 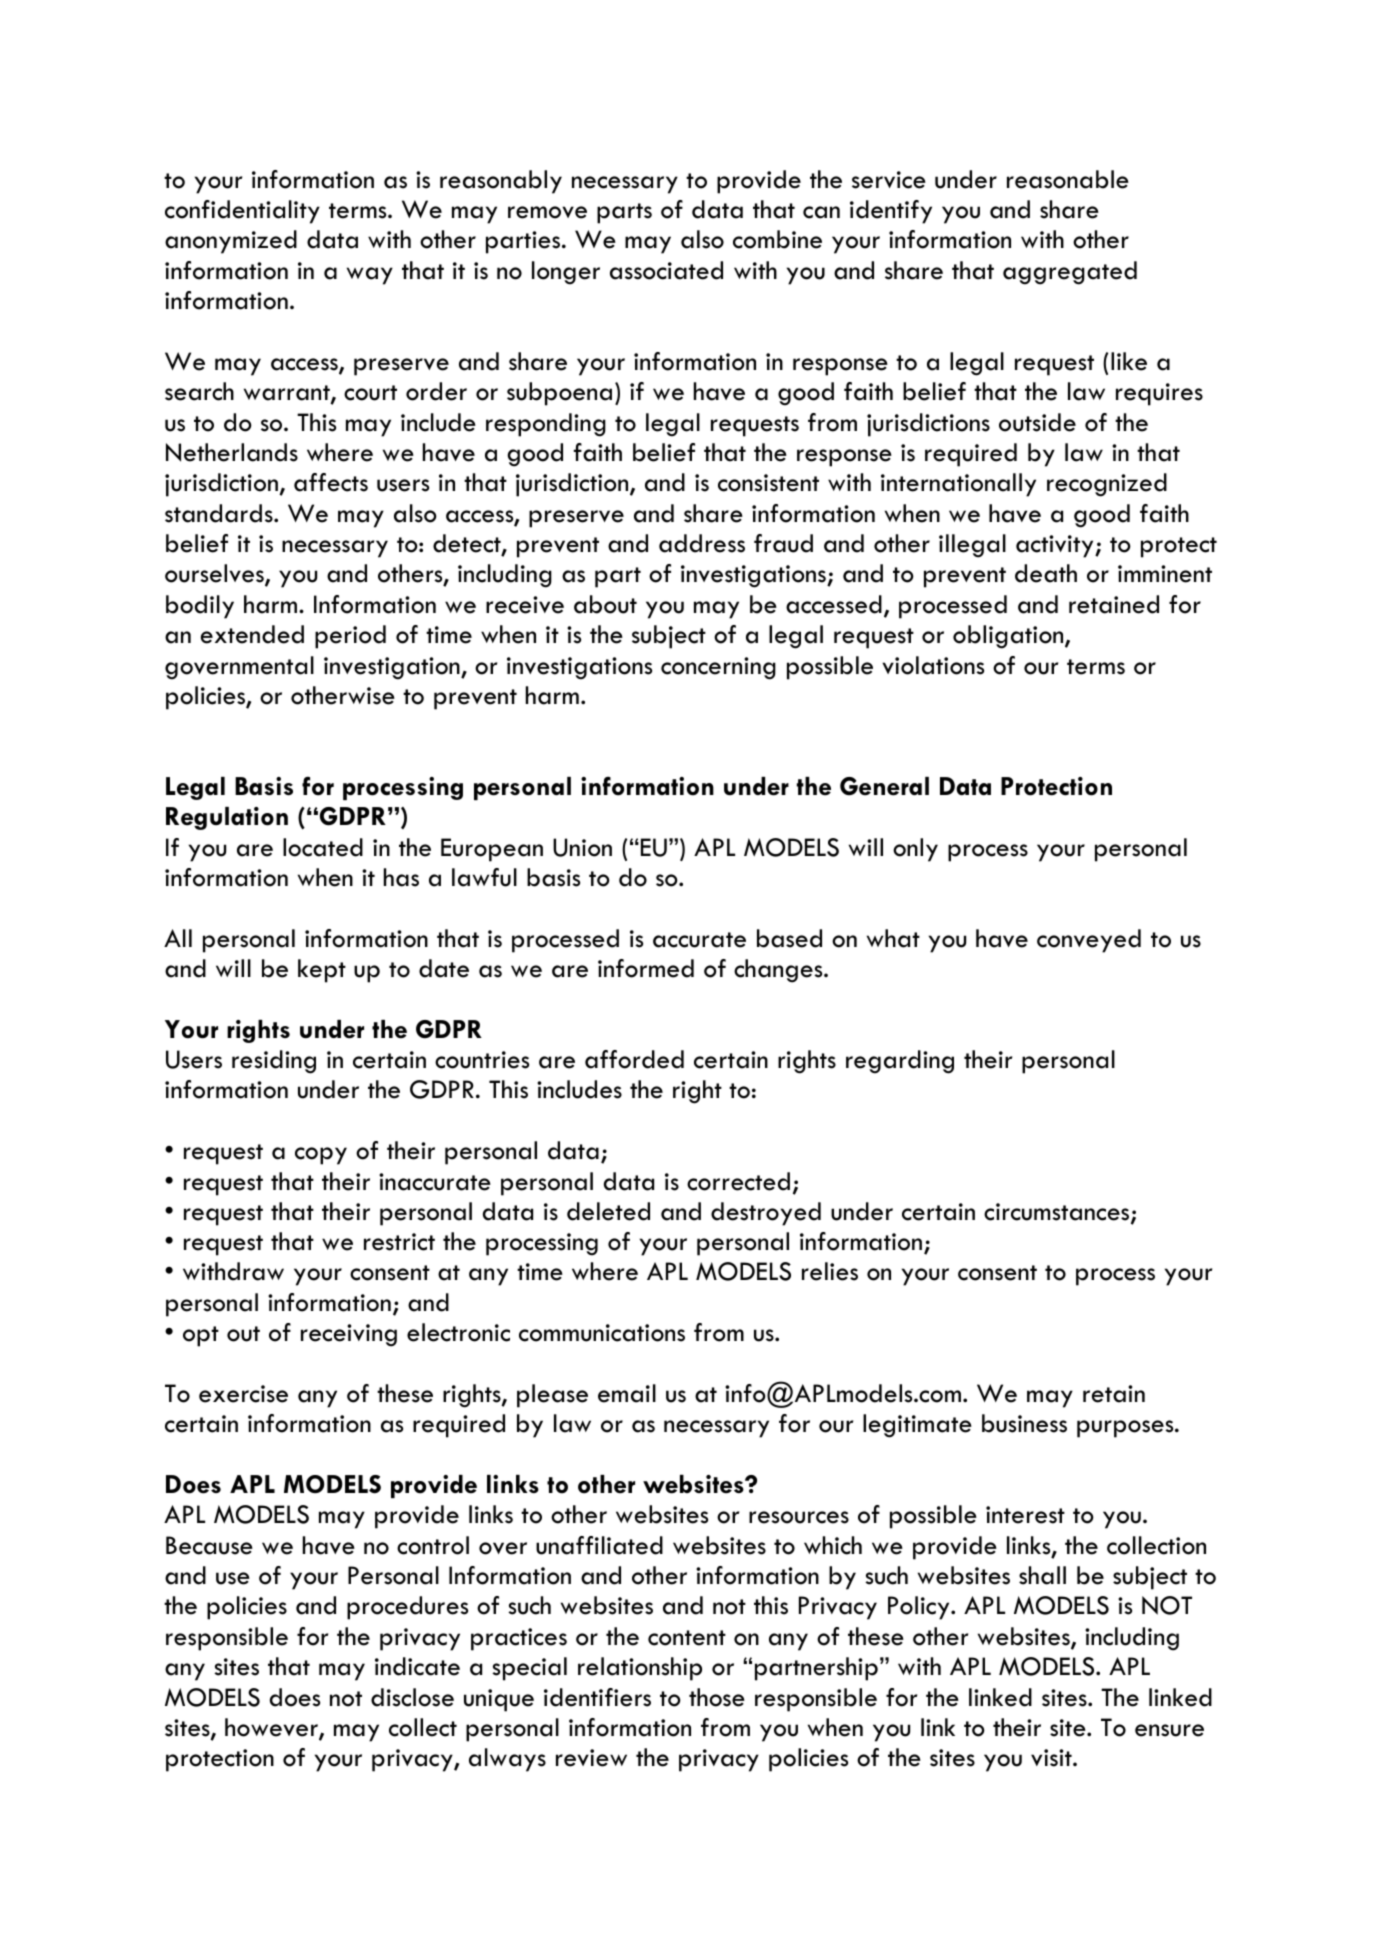 I want to click on receiving, so click(x=349, y=1335).
